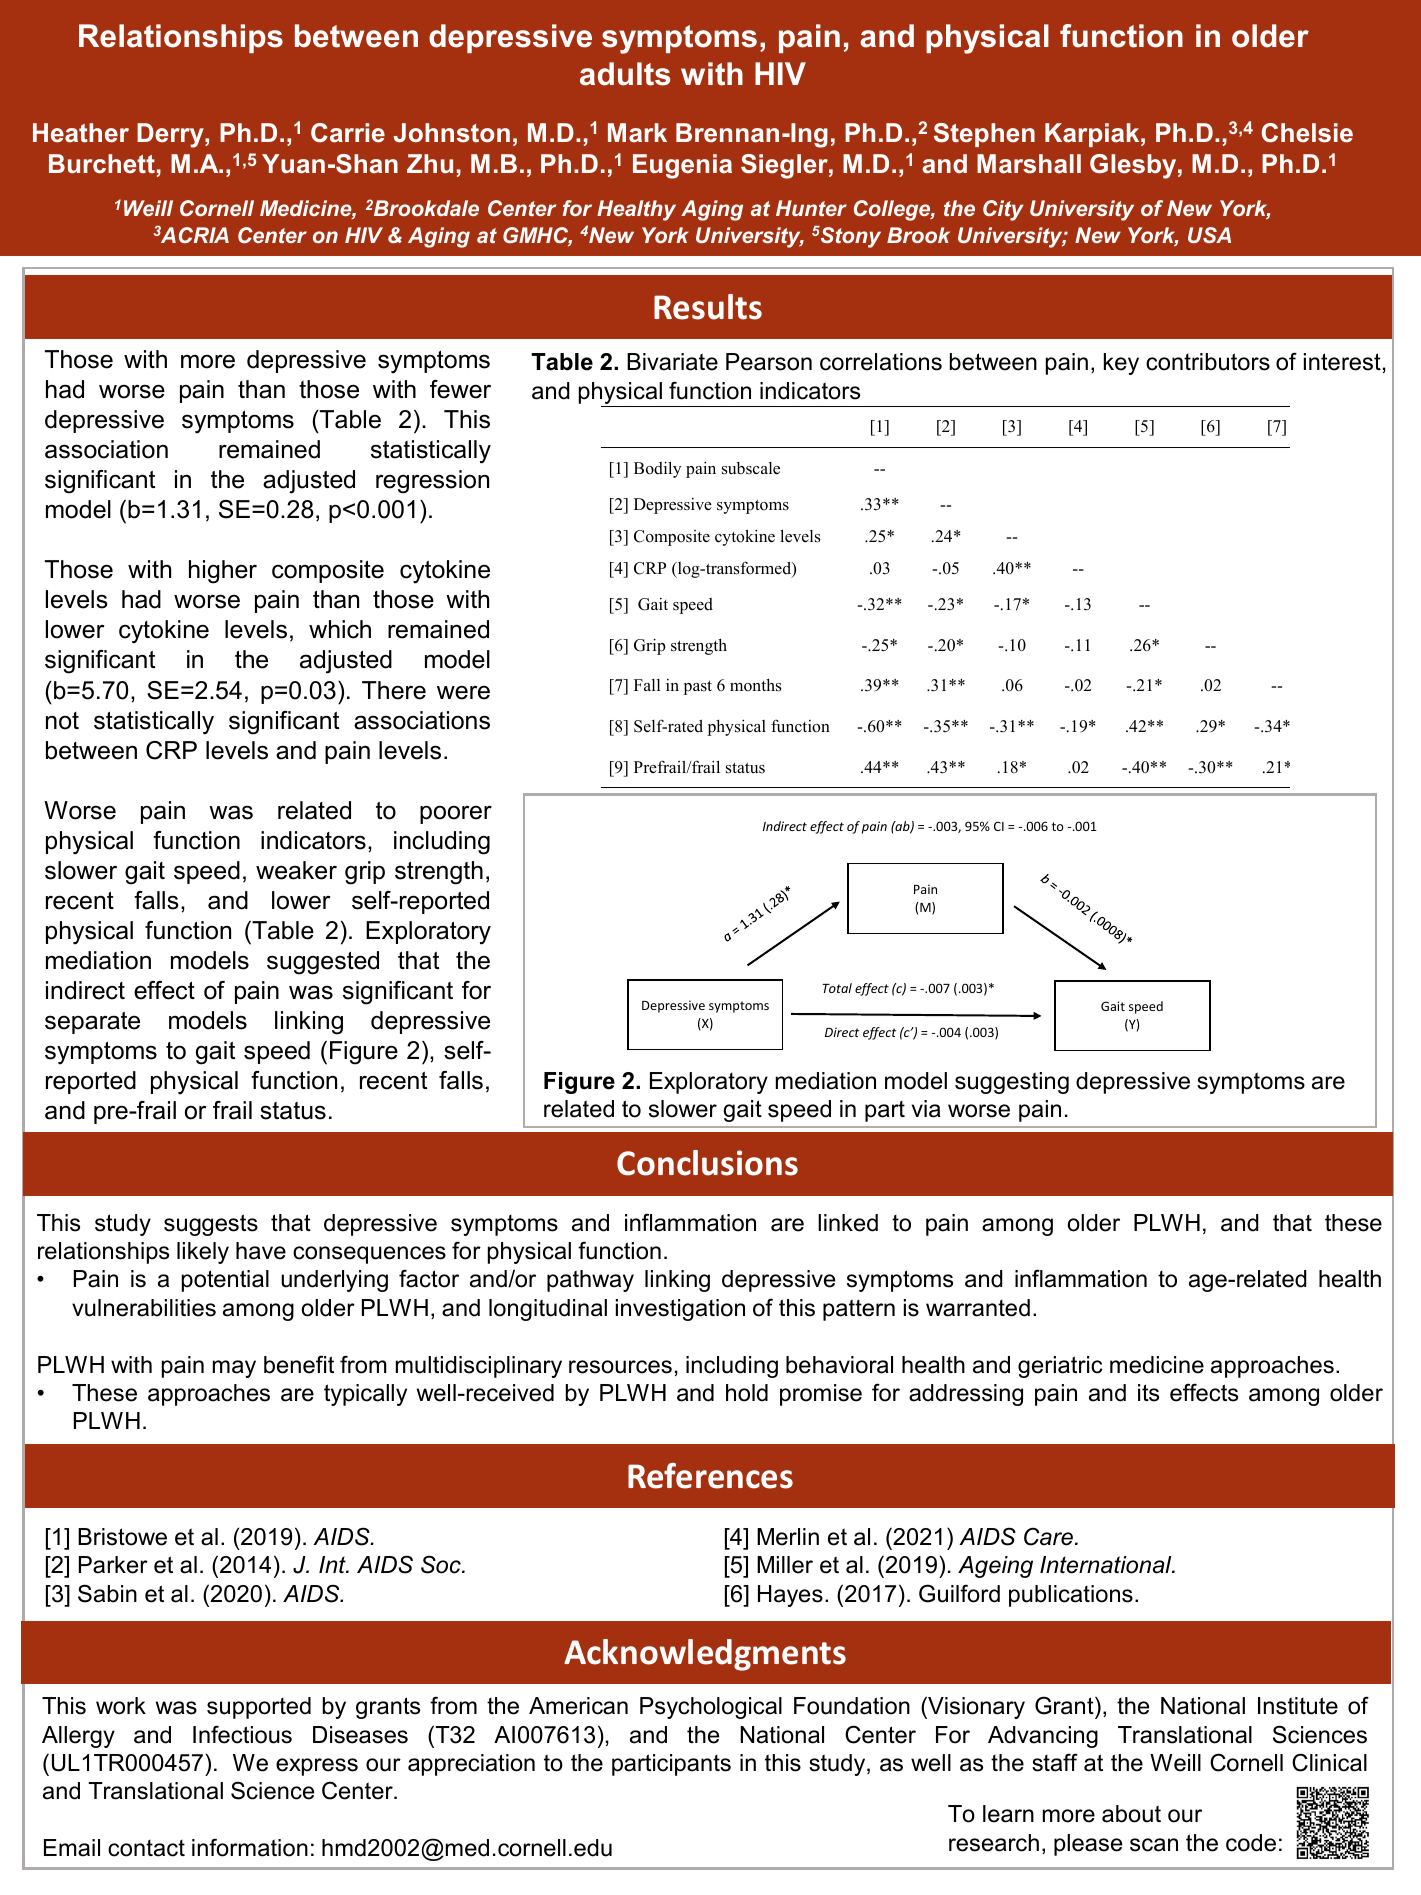  Describe the element at coordinates (637, 133) in the screenshot. I see `Mark` at that location.
